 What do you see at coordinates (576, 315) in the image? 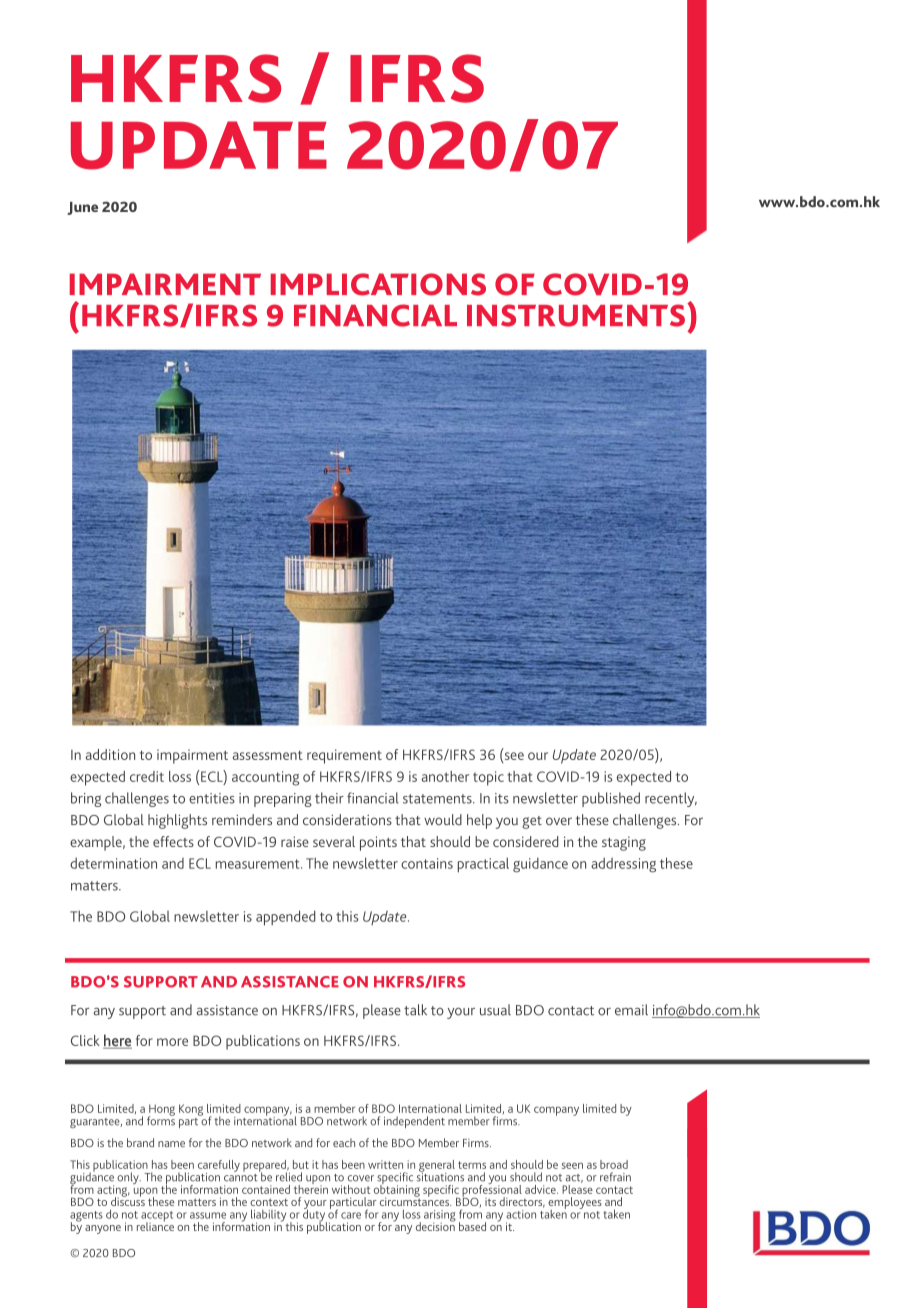
I see `INSTRUMENTS` at bounding box center [576, 315].
